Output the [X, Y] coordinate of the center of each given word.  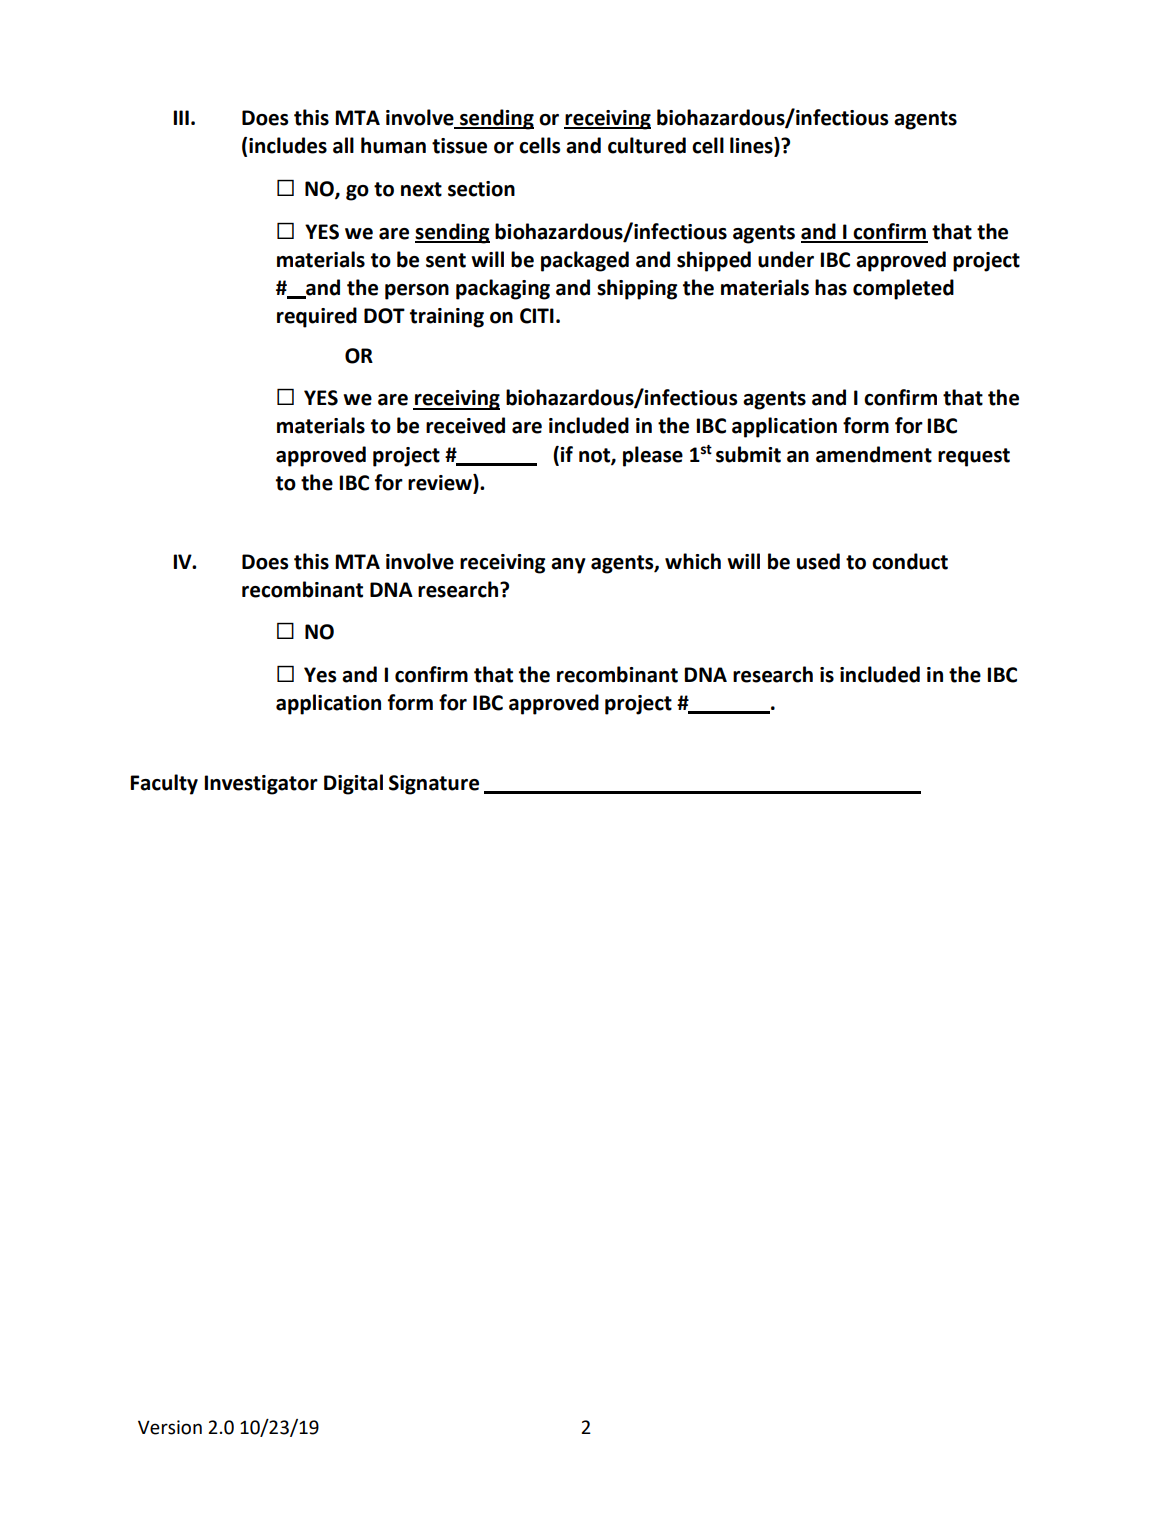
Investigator [261, 785]
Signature [434, 785]
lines [752, 146]
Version [170, 1427]
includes [288, 145]
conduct [910, 561]
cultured [647, 145]
